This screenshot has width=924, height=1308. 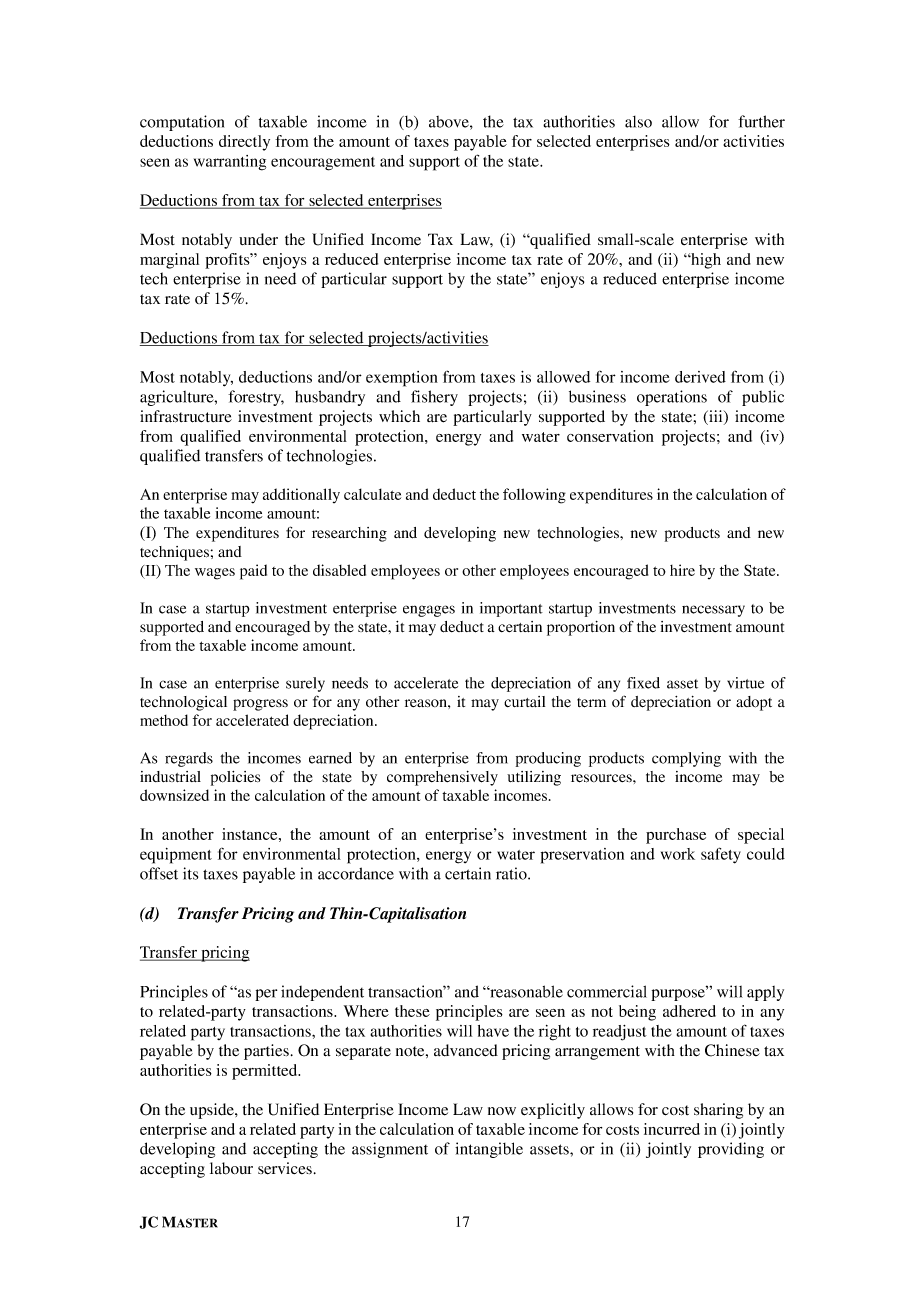 What do you see at coordinates (672, 1129) in the screenshot?
I see `incurred` at bounding box center [672, 1129].
